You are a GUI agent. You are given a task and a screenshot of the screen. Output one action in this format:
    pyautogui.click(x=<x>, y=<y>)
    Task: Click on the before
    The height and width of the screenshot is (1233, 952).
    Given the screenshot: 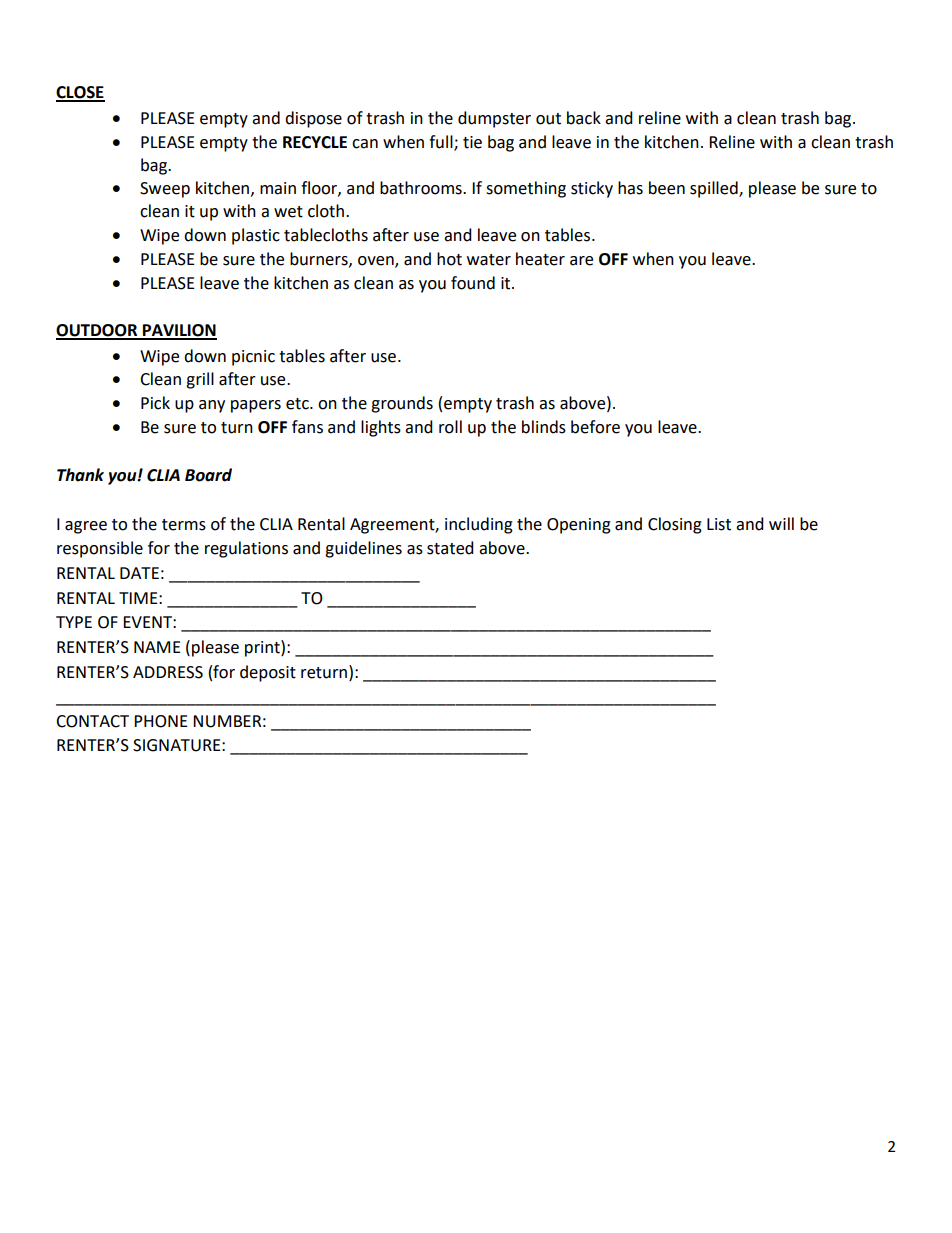 What is the action you would take?
    pyautogui.click(x=595, y=427)
